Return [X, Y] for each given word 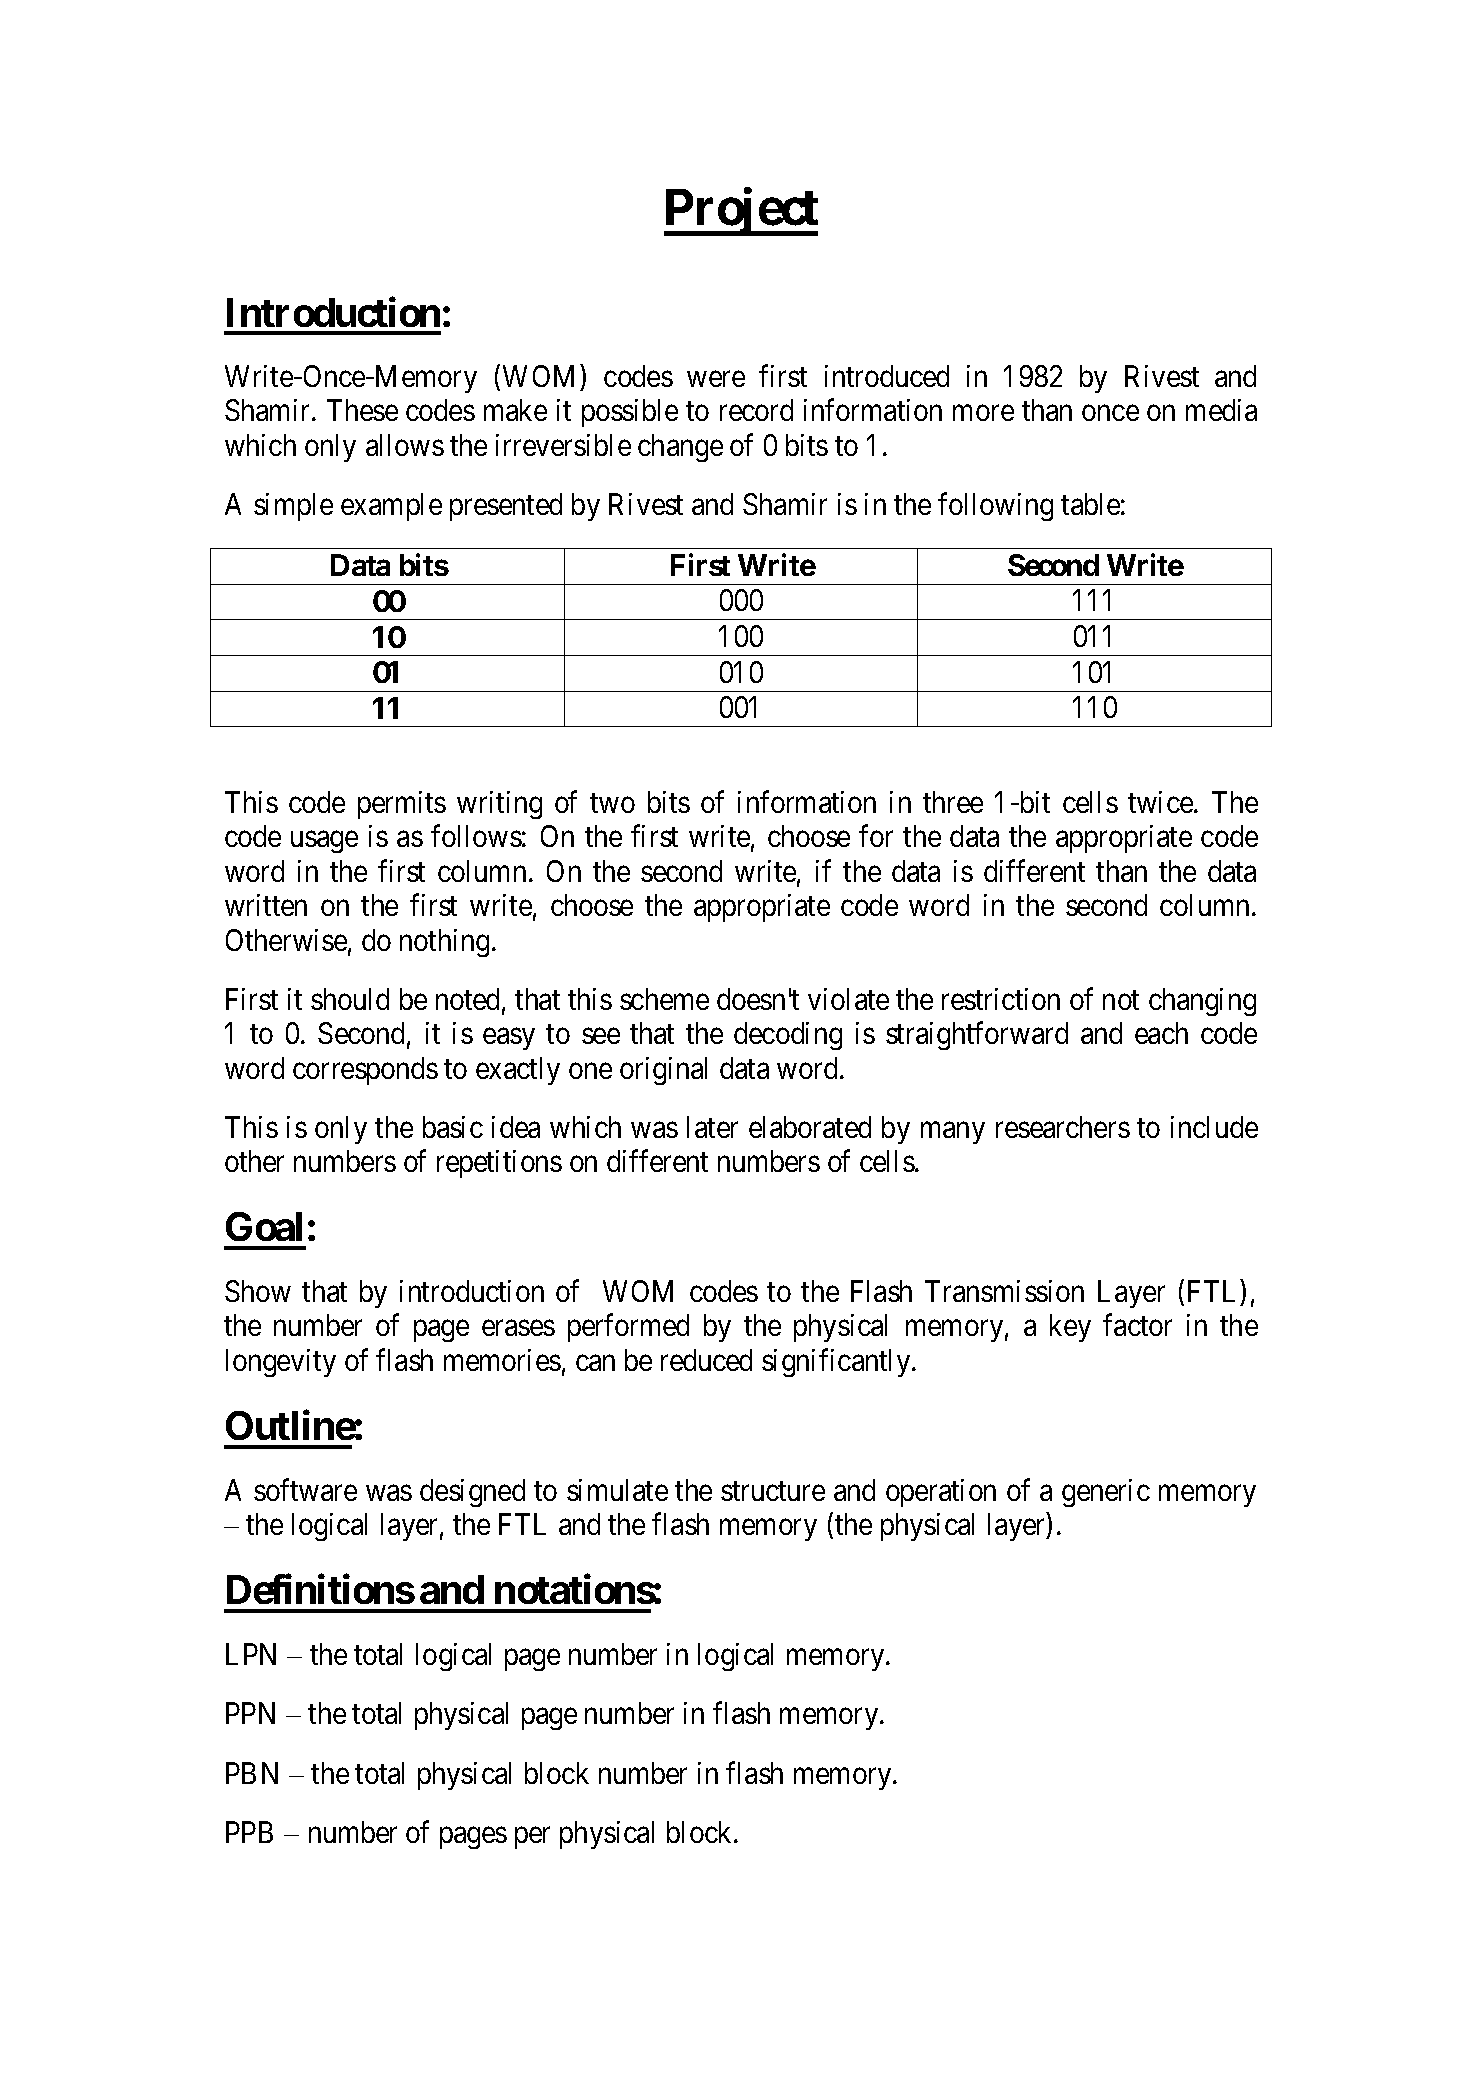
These [362, 410]
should [350, 999]
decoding [788, 1036]
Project [741, 212]
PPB [249, 1832]
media [1221, 410]
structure [773, 1491]
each [1161, 1033]
